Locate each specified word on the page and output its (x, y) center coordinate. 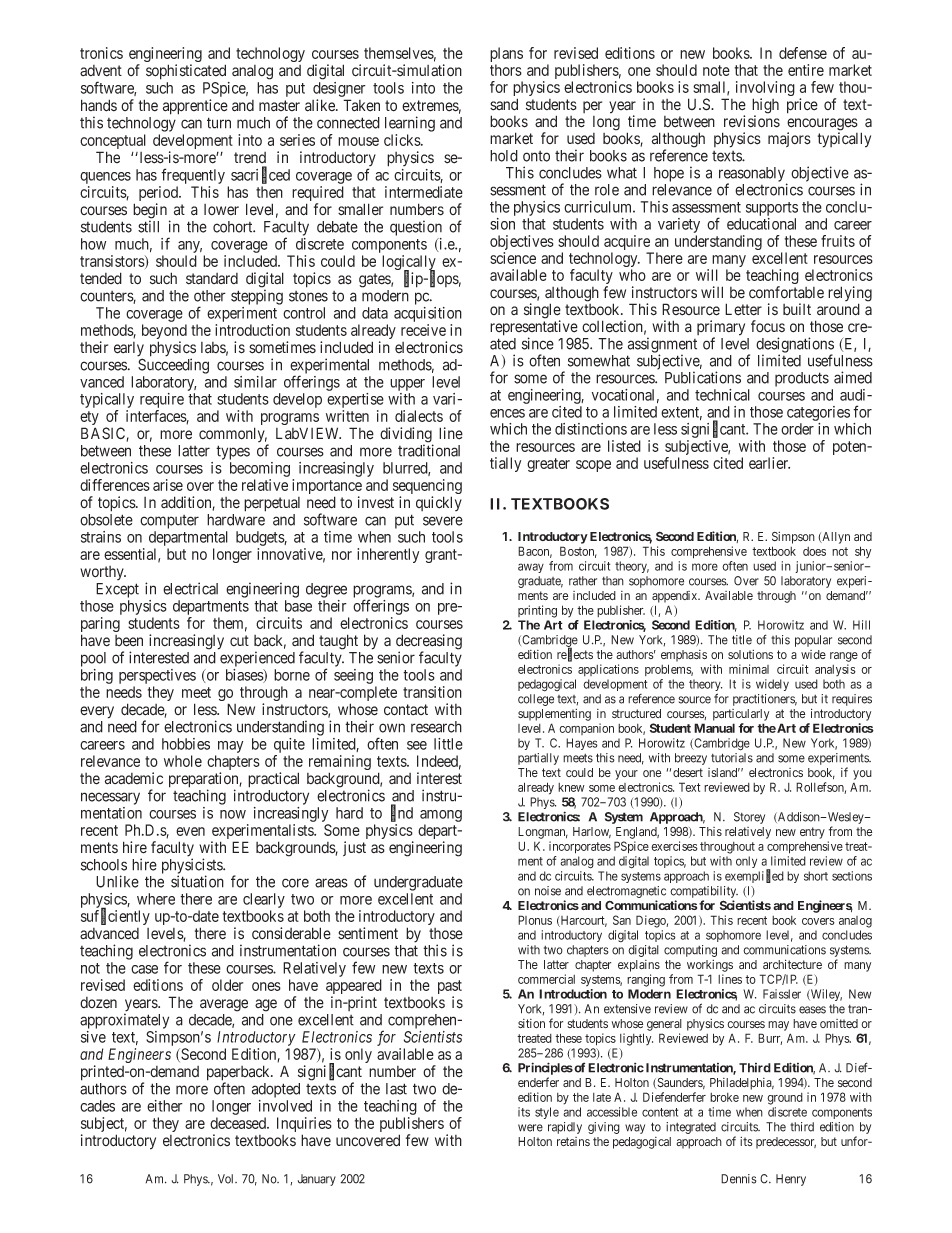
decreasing (429, 643)
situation (197, 881)
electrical (190, 588)
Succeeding (173, 366)
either (165, 1106)
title (742, 640)
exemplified (754, 876)
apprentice (195, 107)
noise (548, 891)
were (530, 1128)
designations (795, 346)
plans (506, 56)
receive (423, 330)
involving (765, 90)
